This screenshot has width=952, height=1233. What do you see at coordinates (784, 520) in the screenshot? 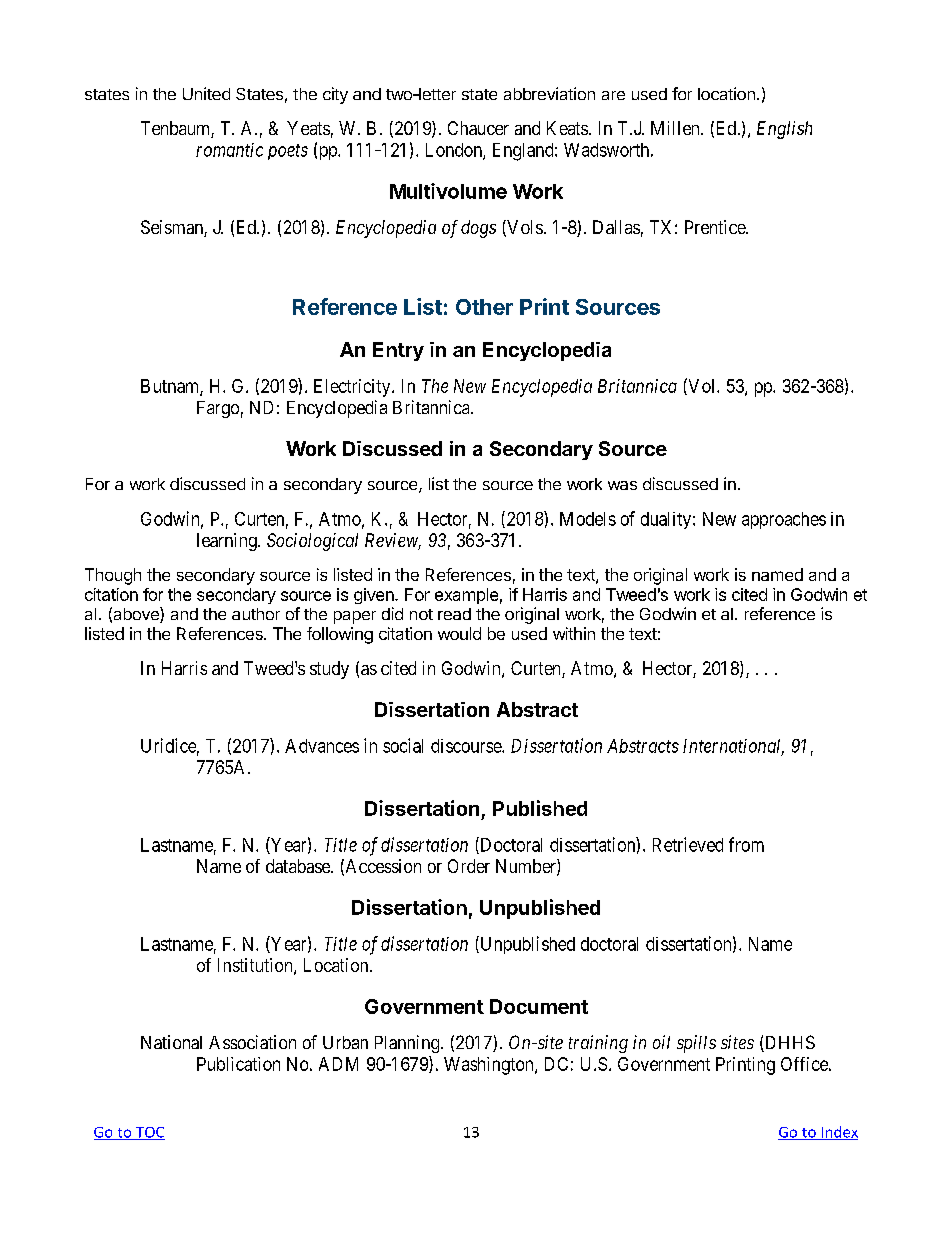
I see `approaches` at bounding box center [784, 520].
